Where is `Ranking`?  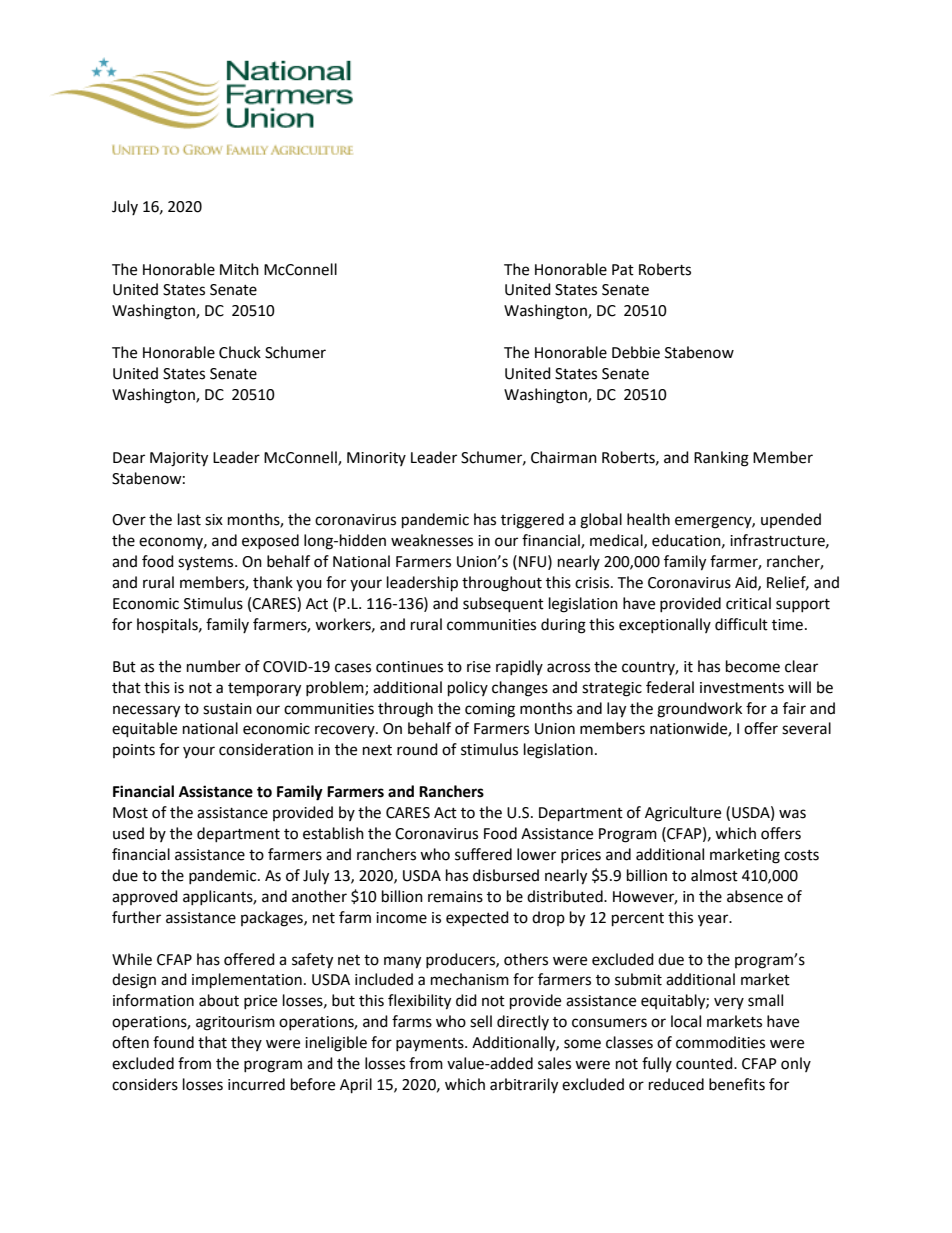 Ranking is located at coordinates (721, 459).
